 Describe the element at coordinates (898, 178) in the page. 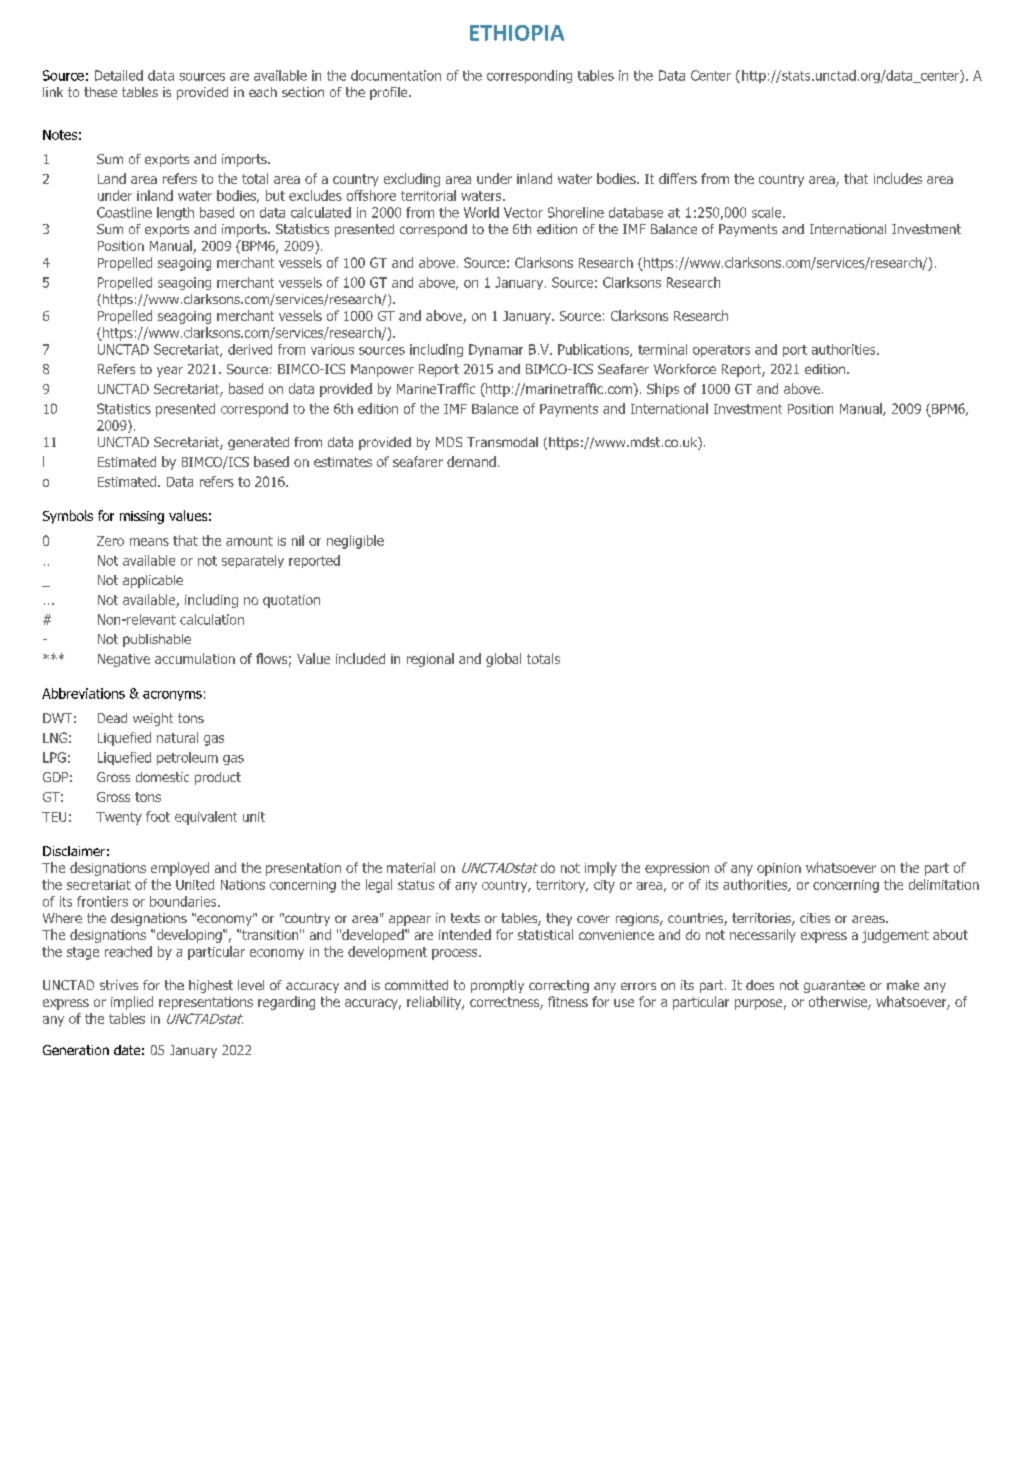

I see `includes` at that location.
